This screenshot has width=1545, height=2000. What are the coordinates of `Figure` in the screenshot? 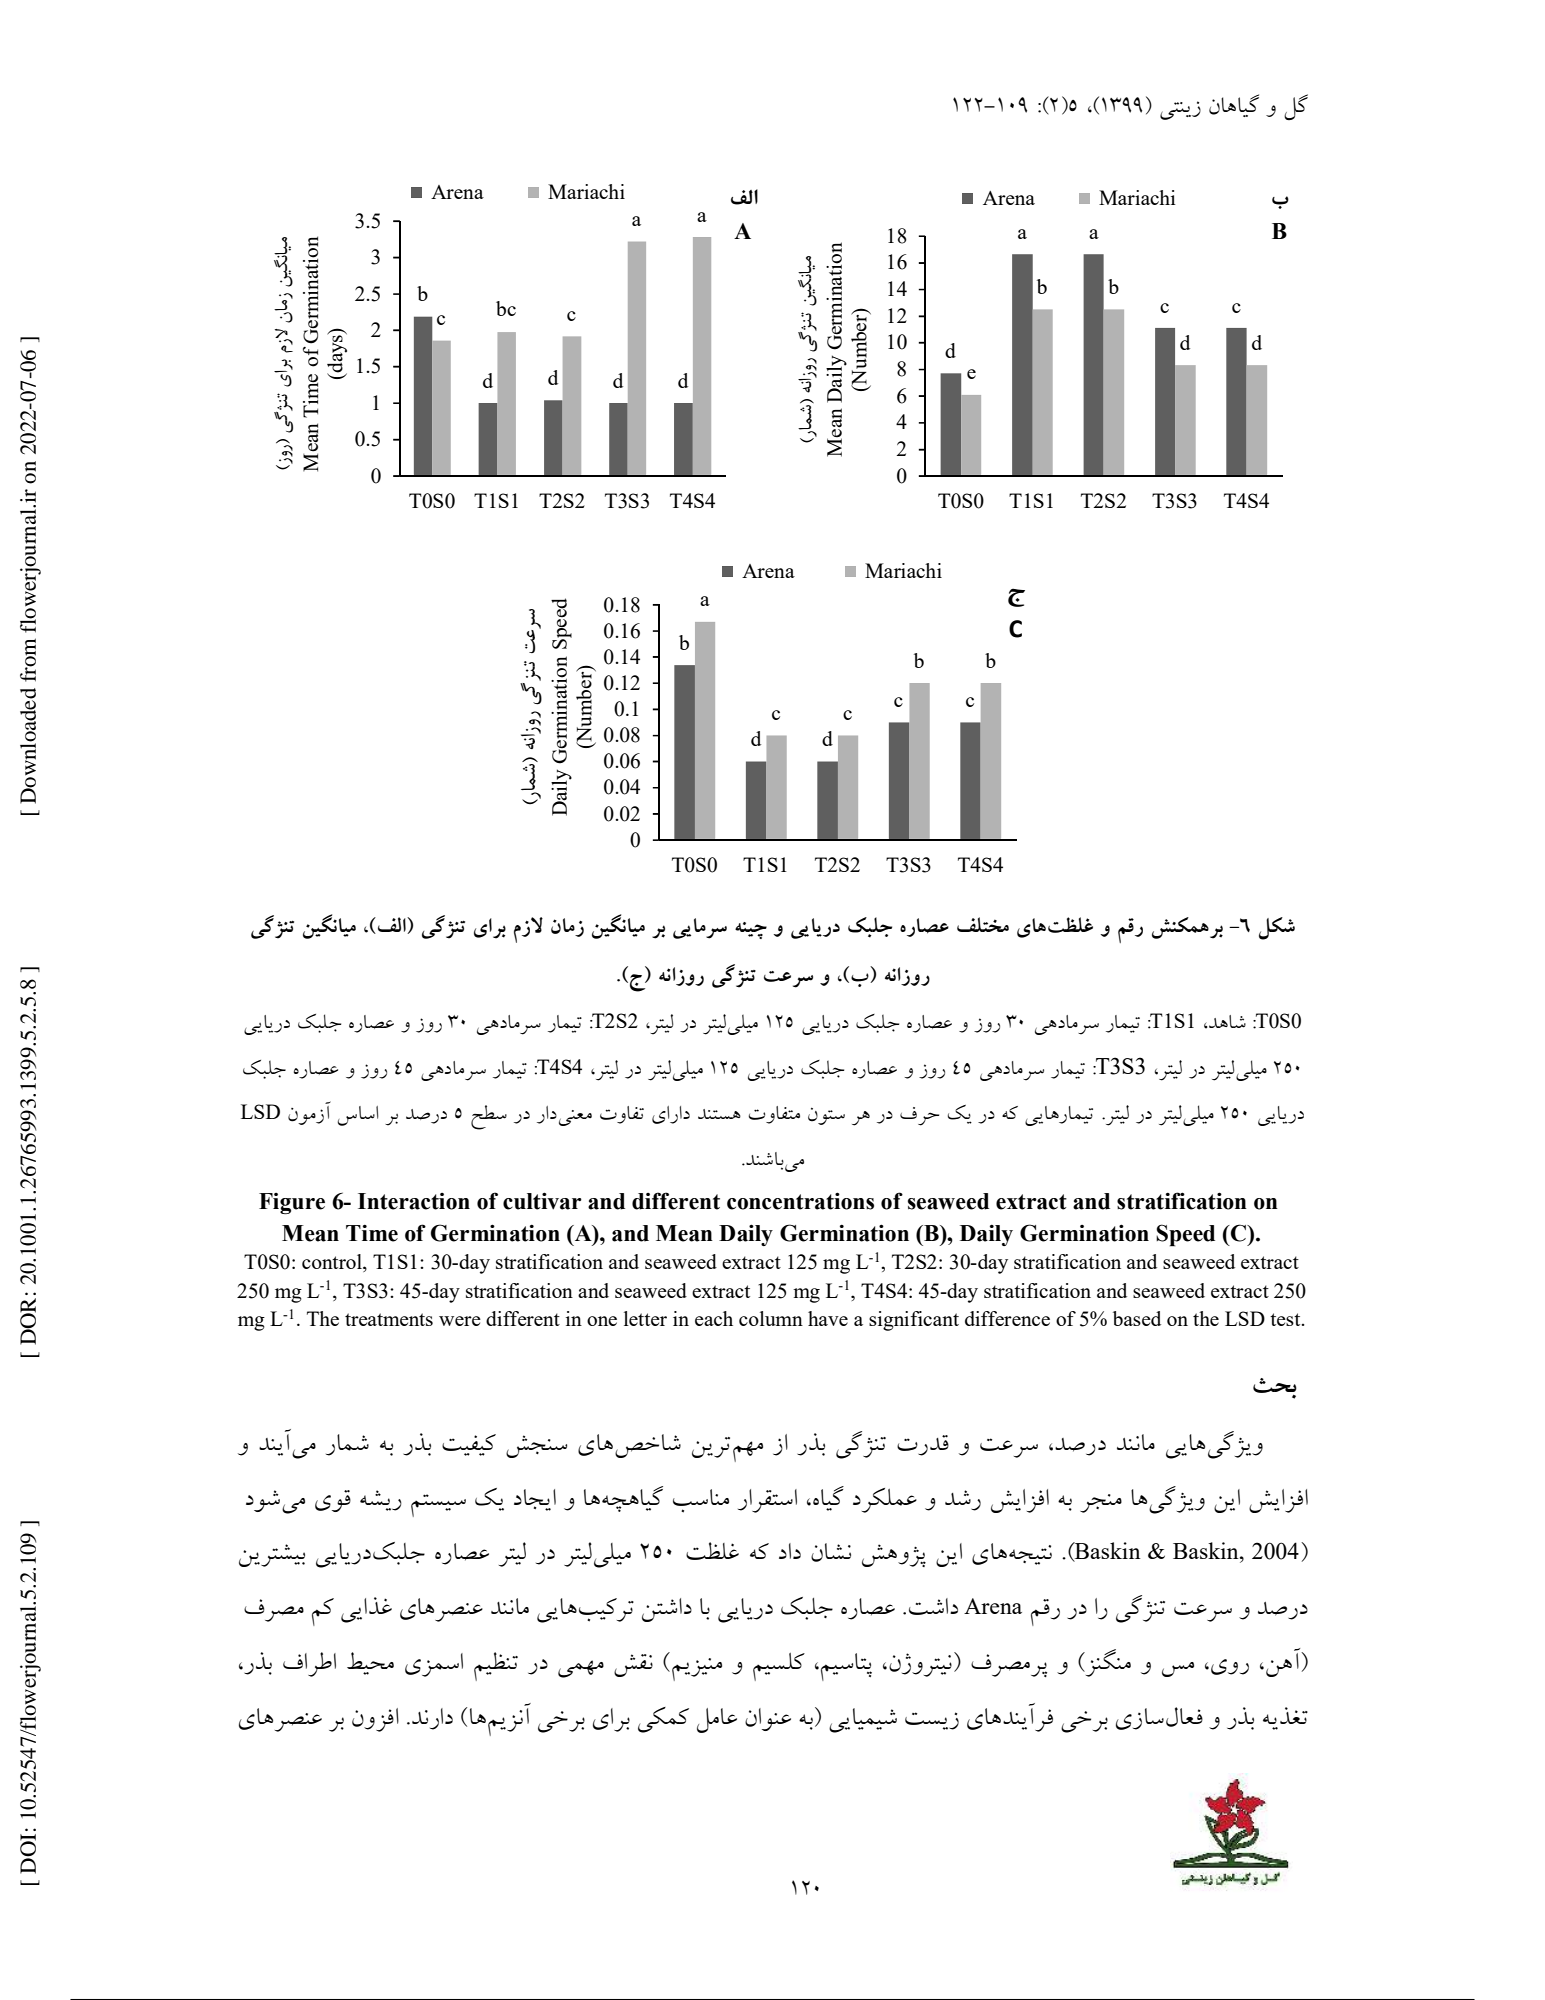 It's located at (292, 1203).
